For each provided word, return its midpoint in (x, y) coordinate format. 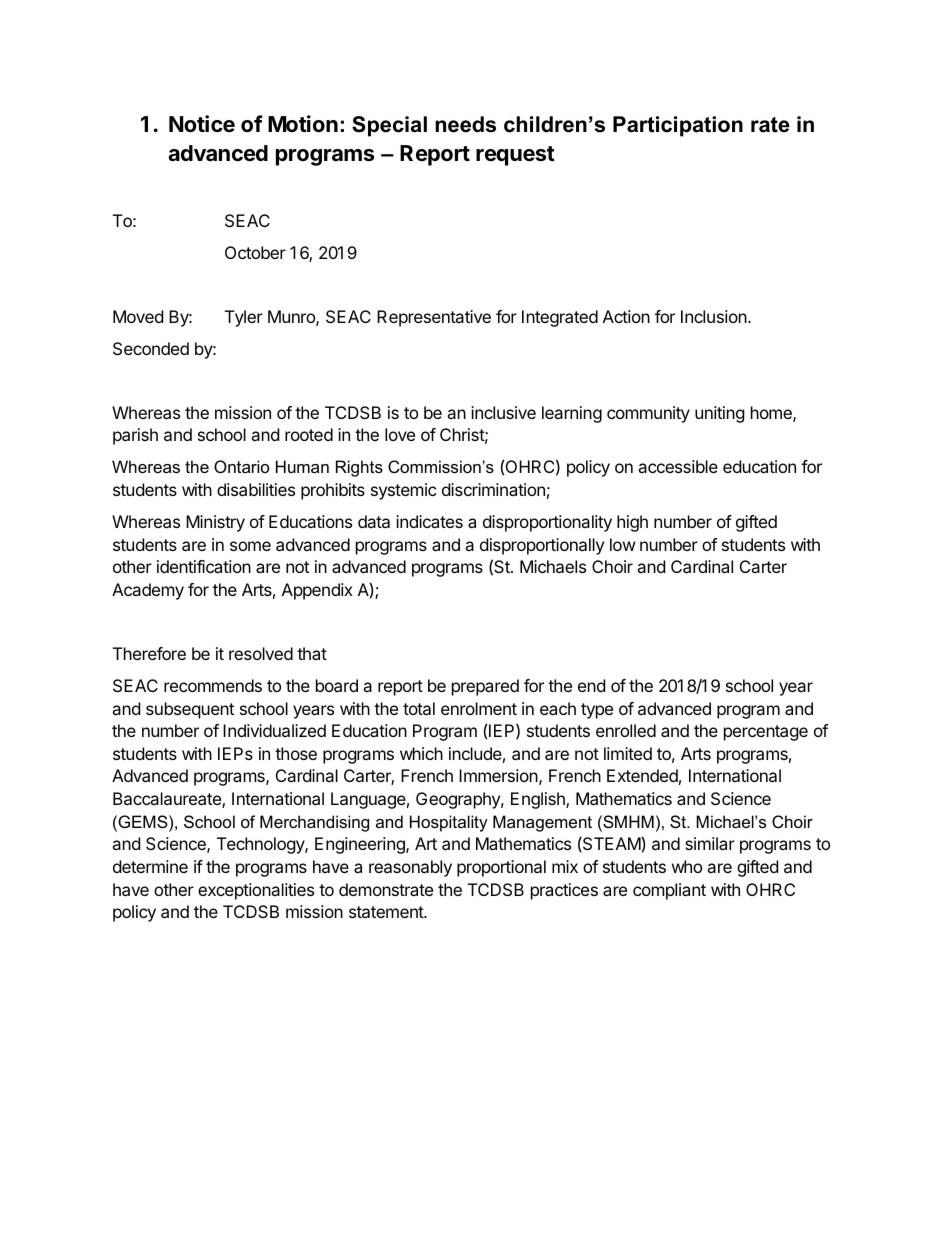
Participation (678, 126)
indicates (429, 521)
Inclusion (715, 316)
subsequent (190, 710)
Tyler (244, 318)
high (632, 523)
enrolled (626, 730)
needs (465, 124)
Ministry (215, 523)
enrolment (479, 708)
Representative (434, 318)
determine (150, 866)
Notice (202, 124)
